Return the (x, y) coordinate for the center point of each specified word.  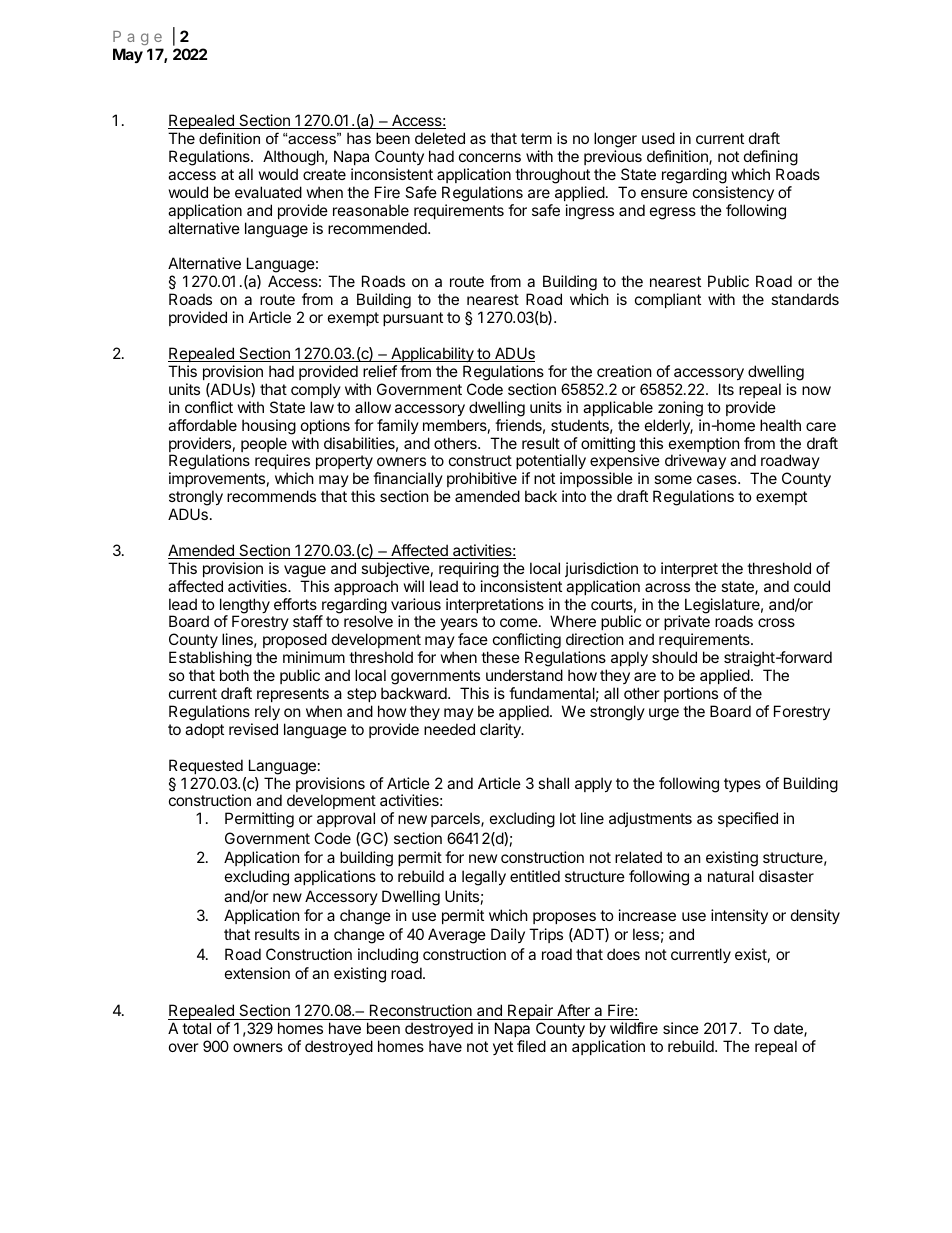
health (780, 425)
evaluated (268, 192)
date (789, 1029)
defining (771, 158)
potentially (551, 463)
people (264, 446)
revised (253, 729)
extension (257, 973)
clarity (501, 730)
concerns (490, 157)
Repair (530, 1012)
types (742, 785)
